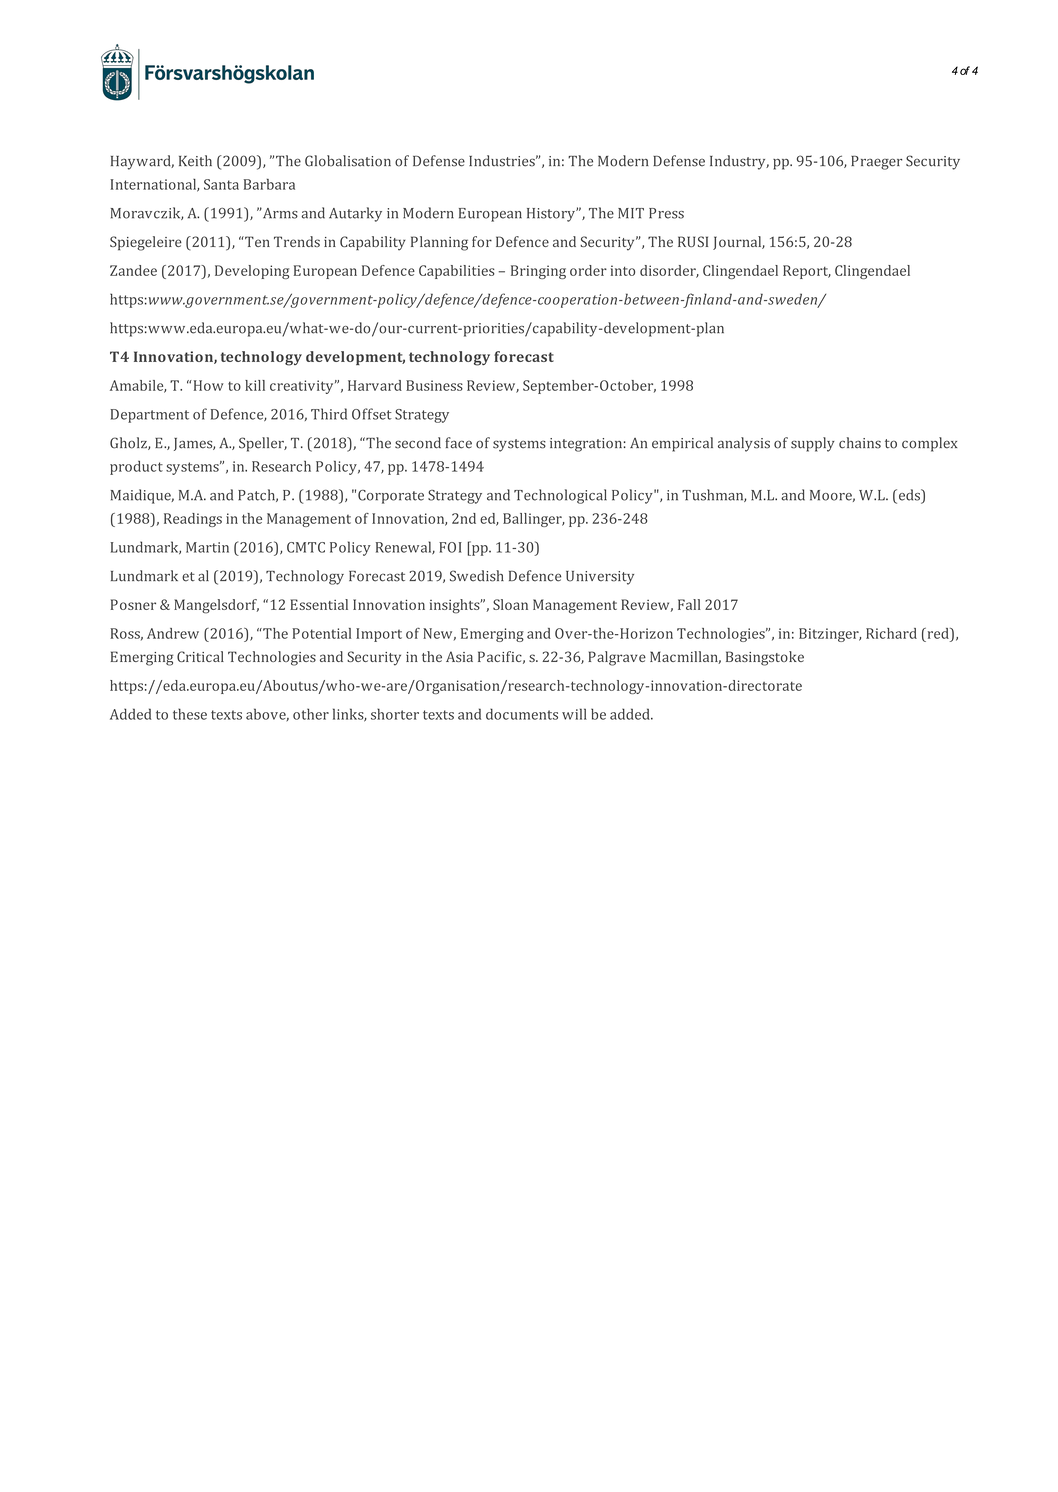  Describe the element at coordinates (552, 215) in the screenshot. I see `History` at that location.
